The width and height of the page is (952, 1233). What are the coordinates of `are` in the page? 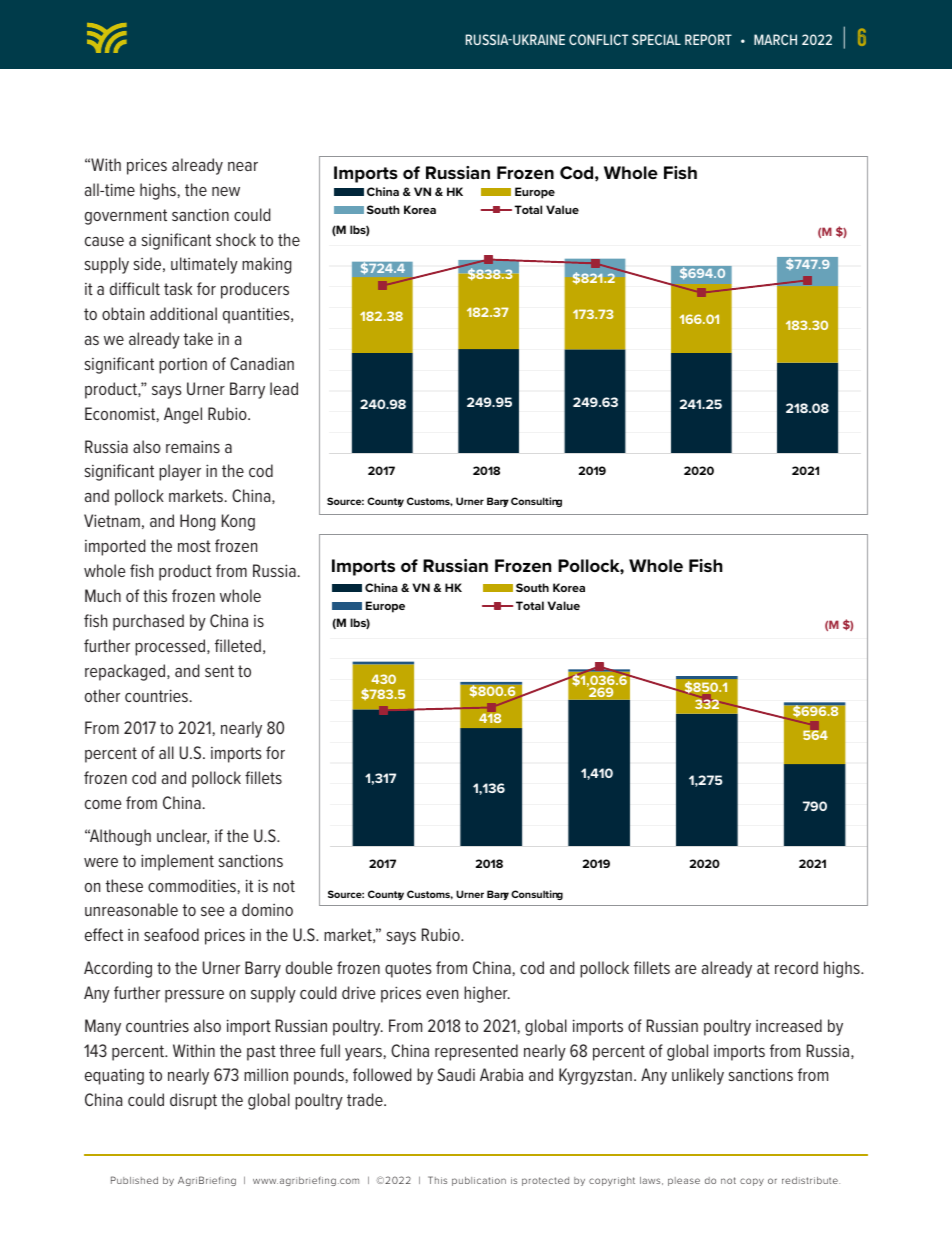 It's located at (686, 969).
